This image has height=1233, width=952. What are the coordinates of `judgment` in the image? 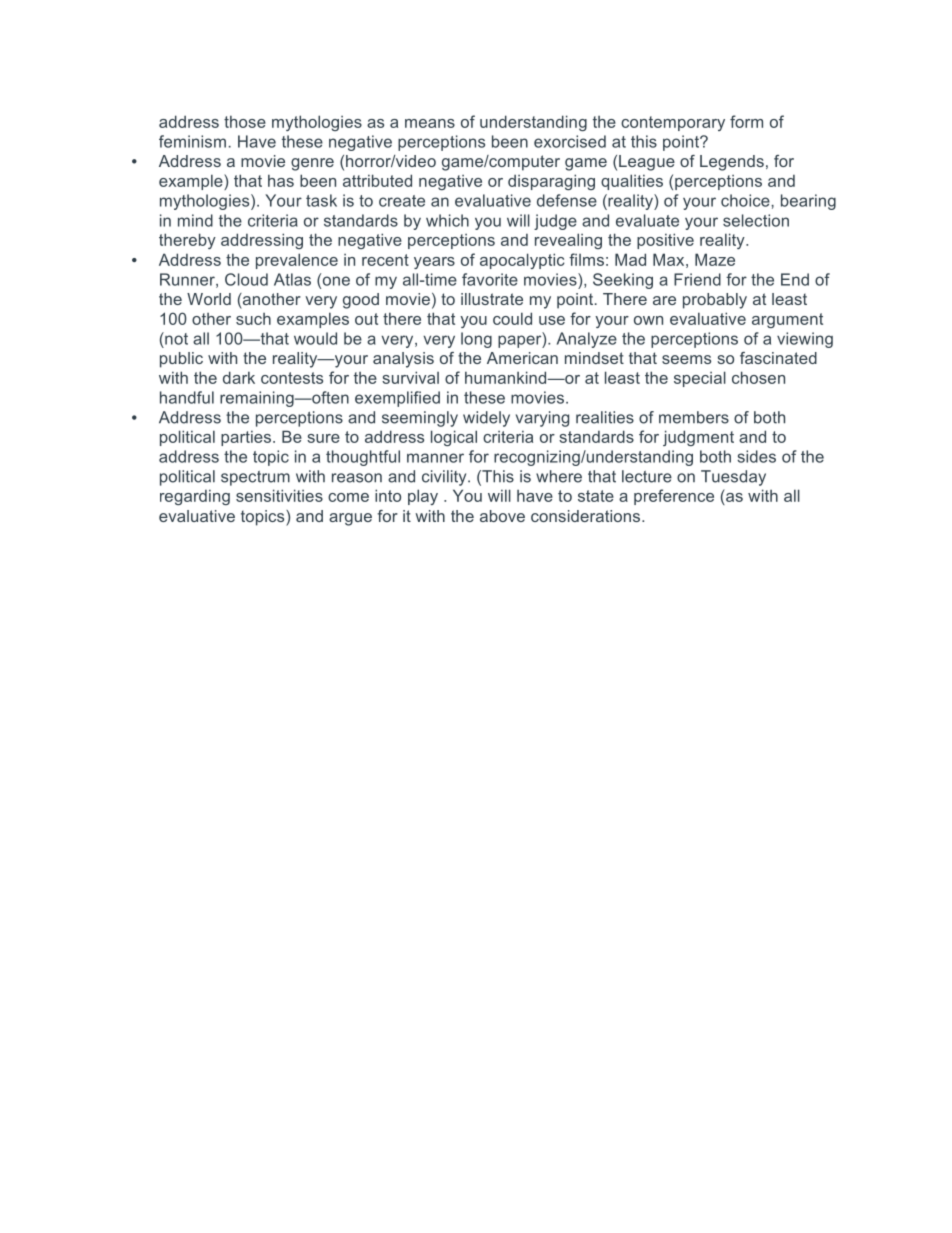 It's located at (698, 438).
